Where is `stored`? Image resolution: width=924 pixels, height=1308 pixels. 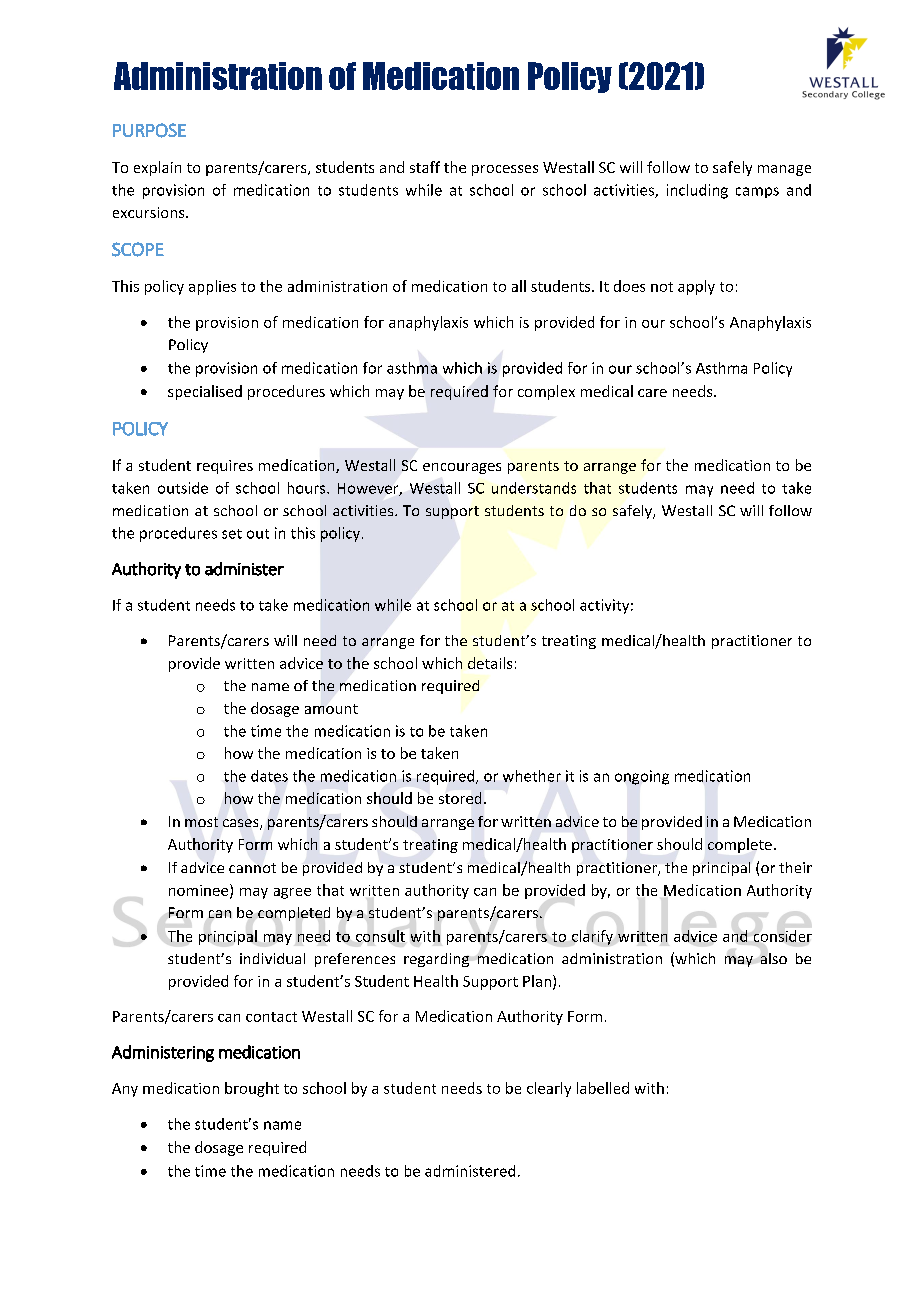 stored is located at coordinates (460, 798).
